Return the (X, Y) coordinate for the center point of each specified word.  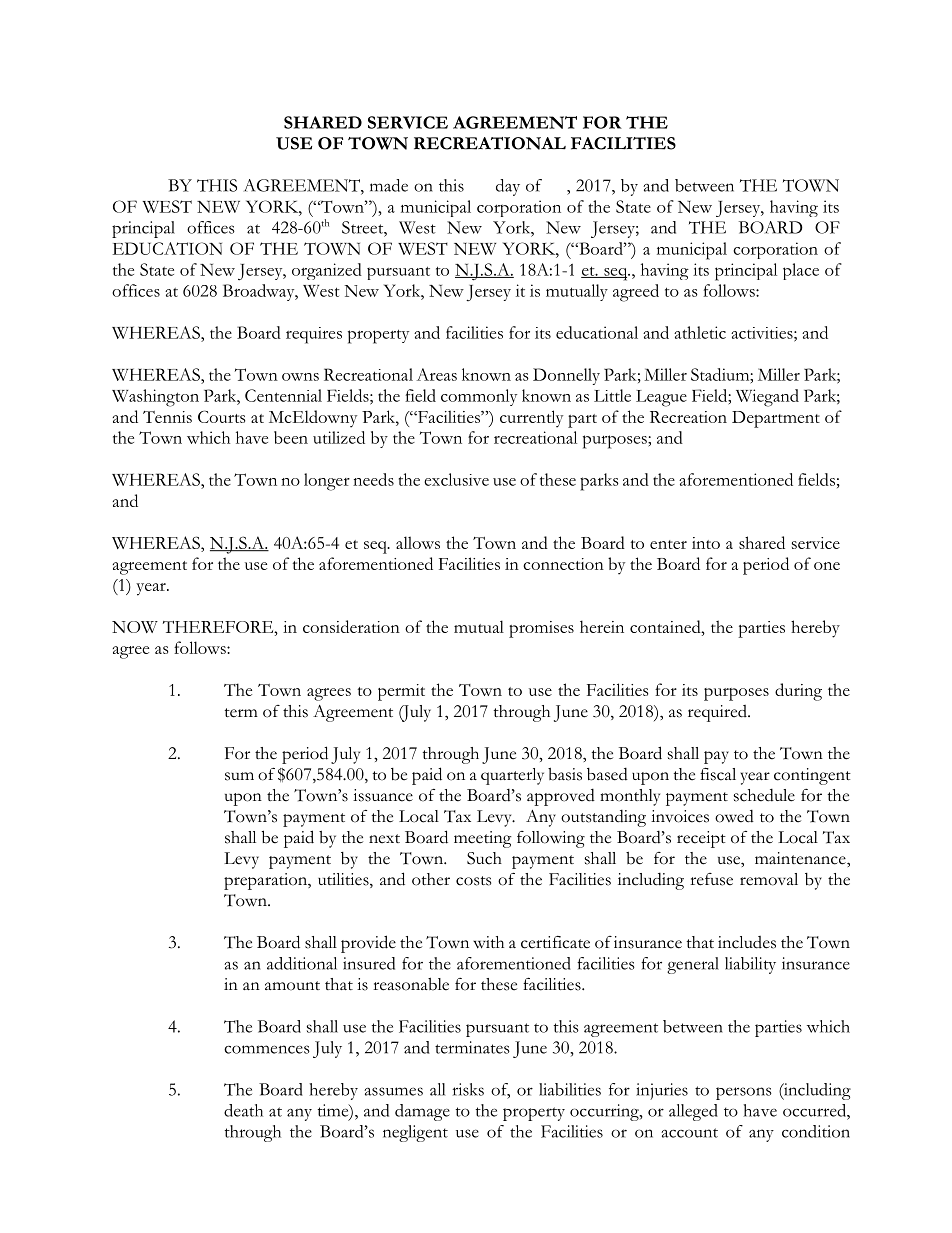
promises (541, 629)
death (243, 1110)
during (798, 692)
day (508, 187)
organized (327, 271)
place (801, 271)
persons (744, 1093)
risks (468, 1089)
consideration (351, 626)
